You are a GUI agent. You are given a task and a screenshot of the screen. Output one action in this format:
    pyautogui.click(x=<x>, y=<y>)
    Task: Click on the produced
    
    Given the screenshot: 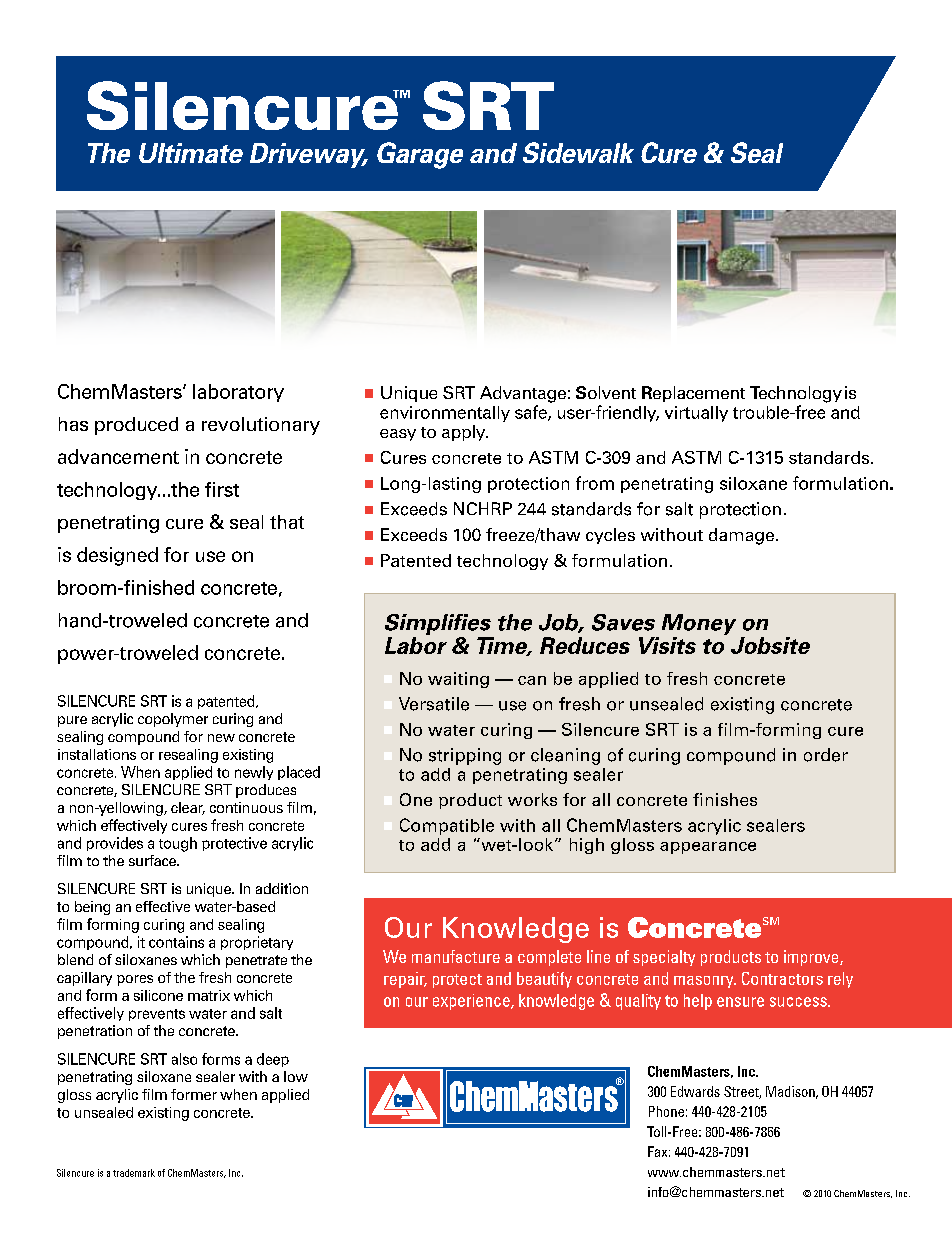 What is the action you would take?
    pyautogui.click(x=136, y=426)
